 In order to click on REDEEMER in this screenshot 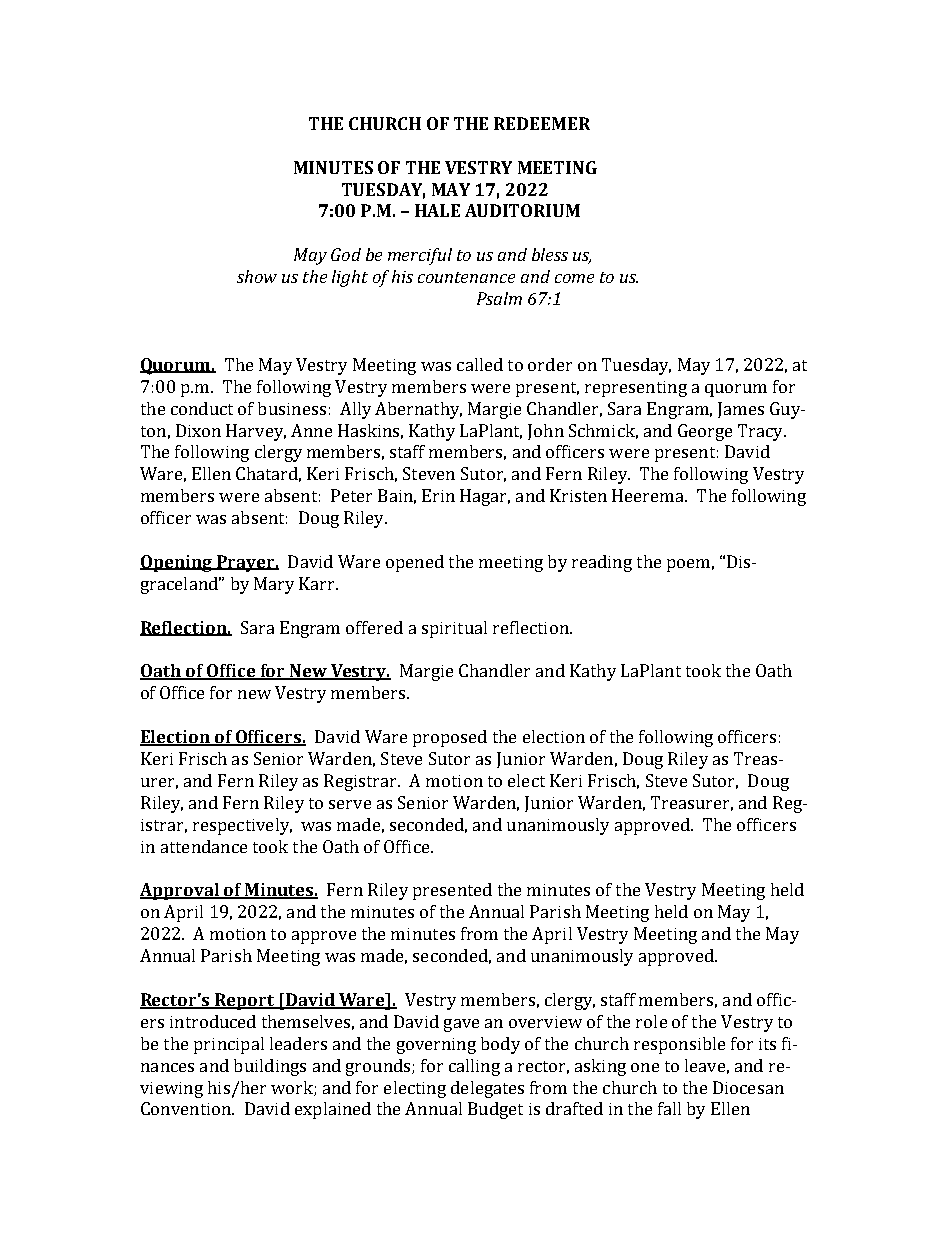, I will do `click(542, 123)`.
